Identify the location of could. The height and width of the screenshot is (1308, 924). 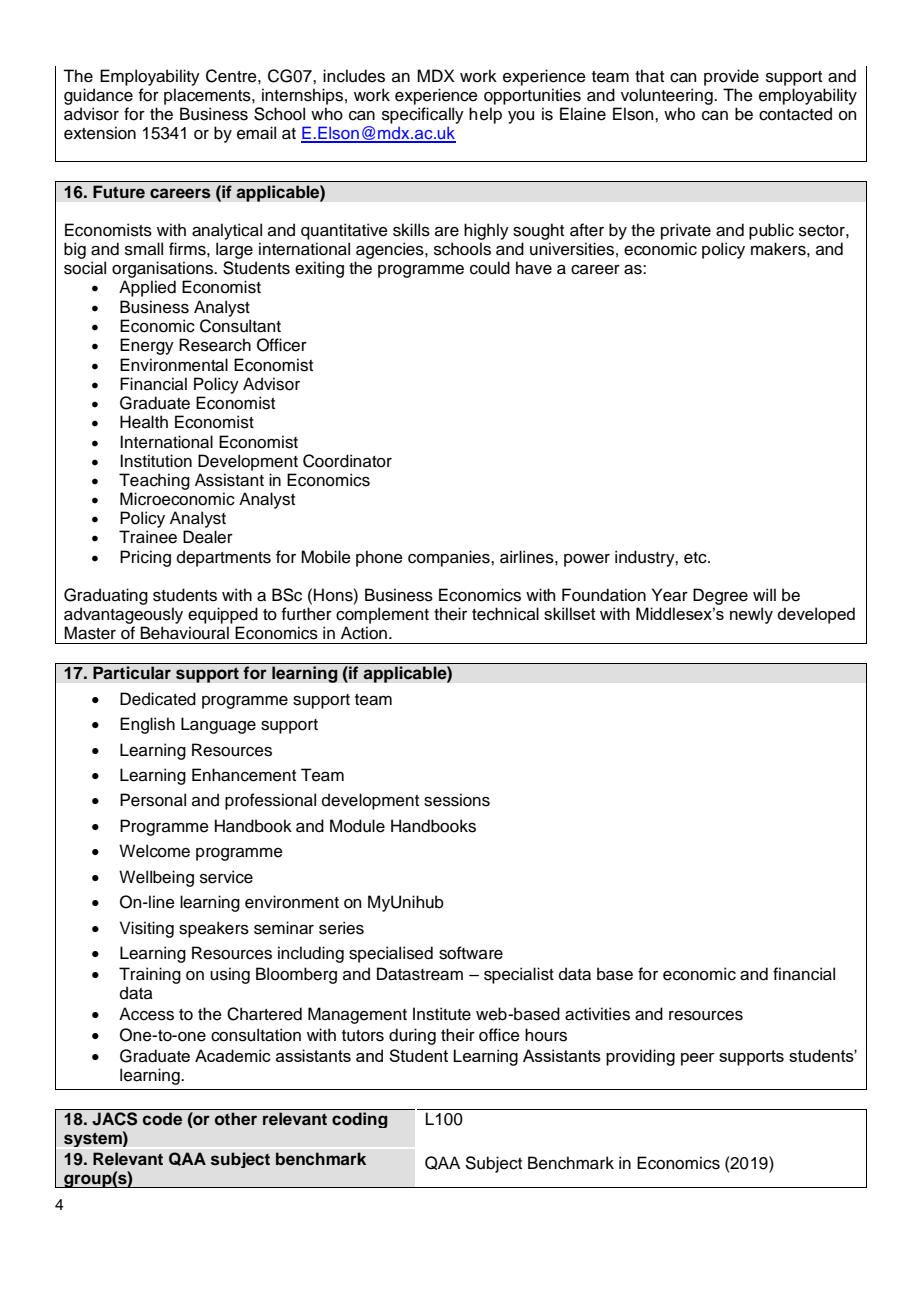
(490, 268).
